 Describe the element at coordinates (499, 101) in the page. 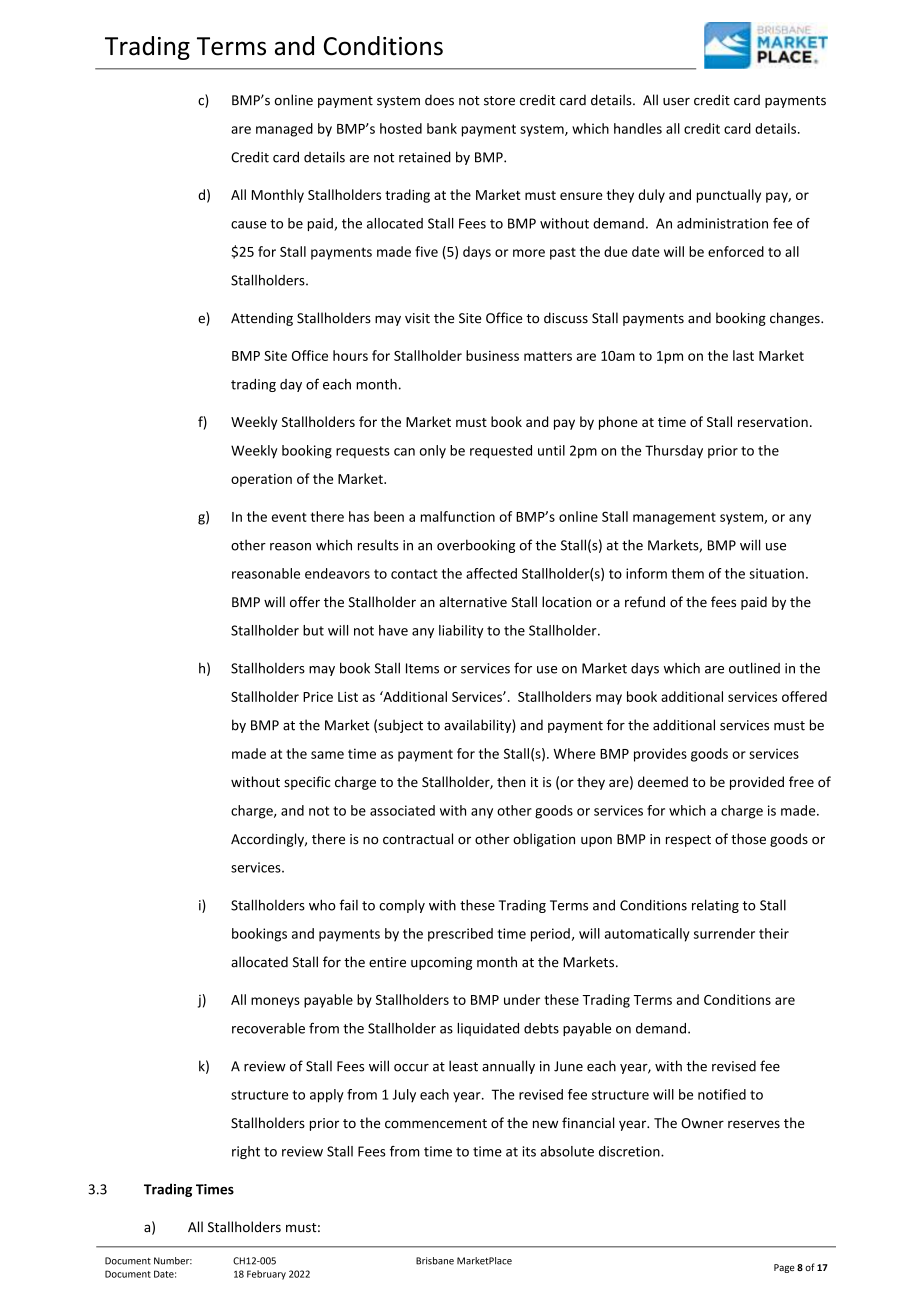

I see `store` at that location.
